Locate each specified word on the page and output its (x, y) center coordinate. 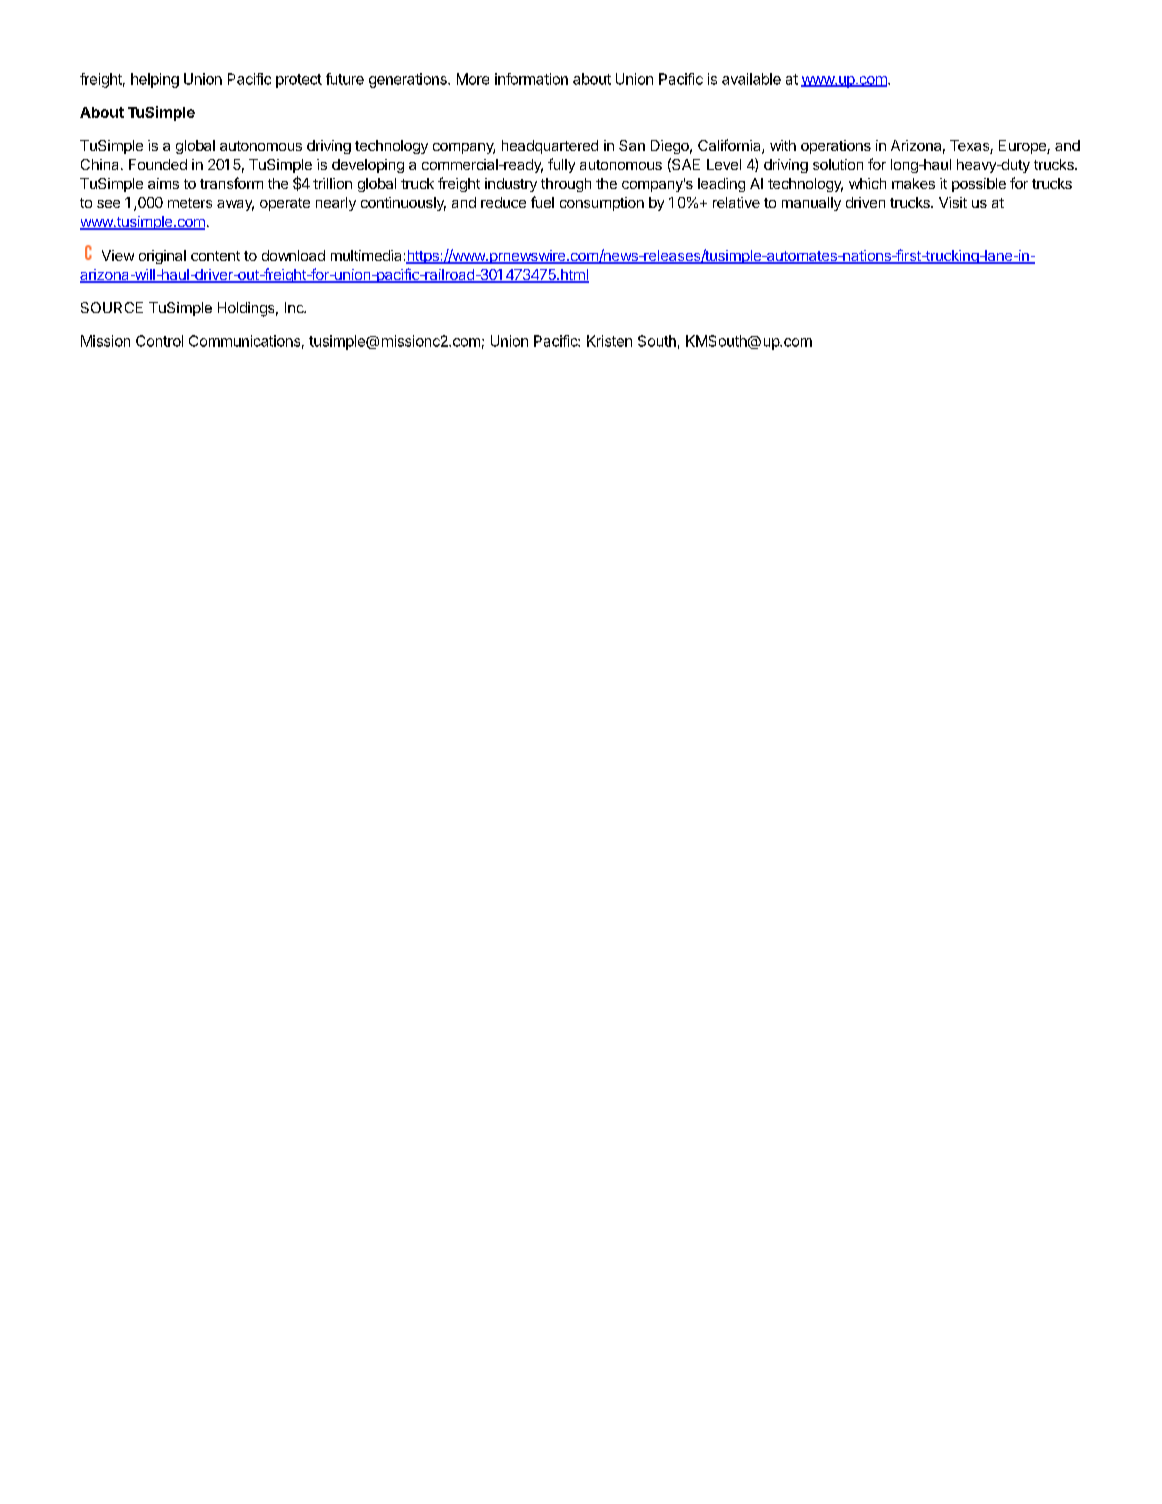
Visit (953, 202)
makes (913, 183)
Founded (158, 164)
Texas (970, 147)
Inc (295, 307)
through (566, 185)
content (215, 256)
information (531, 79)
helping (155, 80)
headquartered (550, 147)
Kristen (609, 341)
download (293, 255)
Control (159, 341)
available (751, 79)
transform (231, 183)
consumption (602, 204)
